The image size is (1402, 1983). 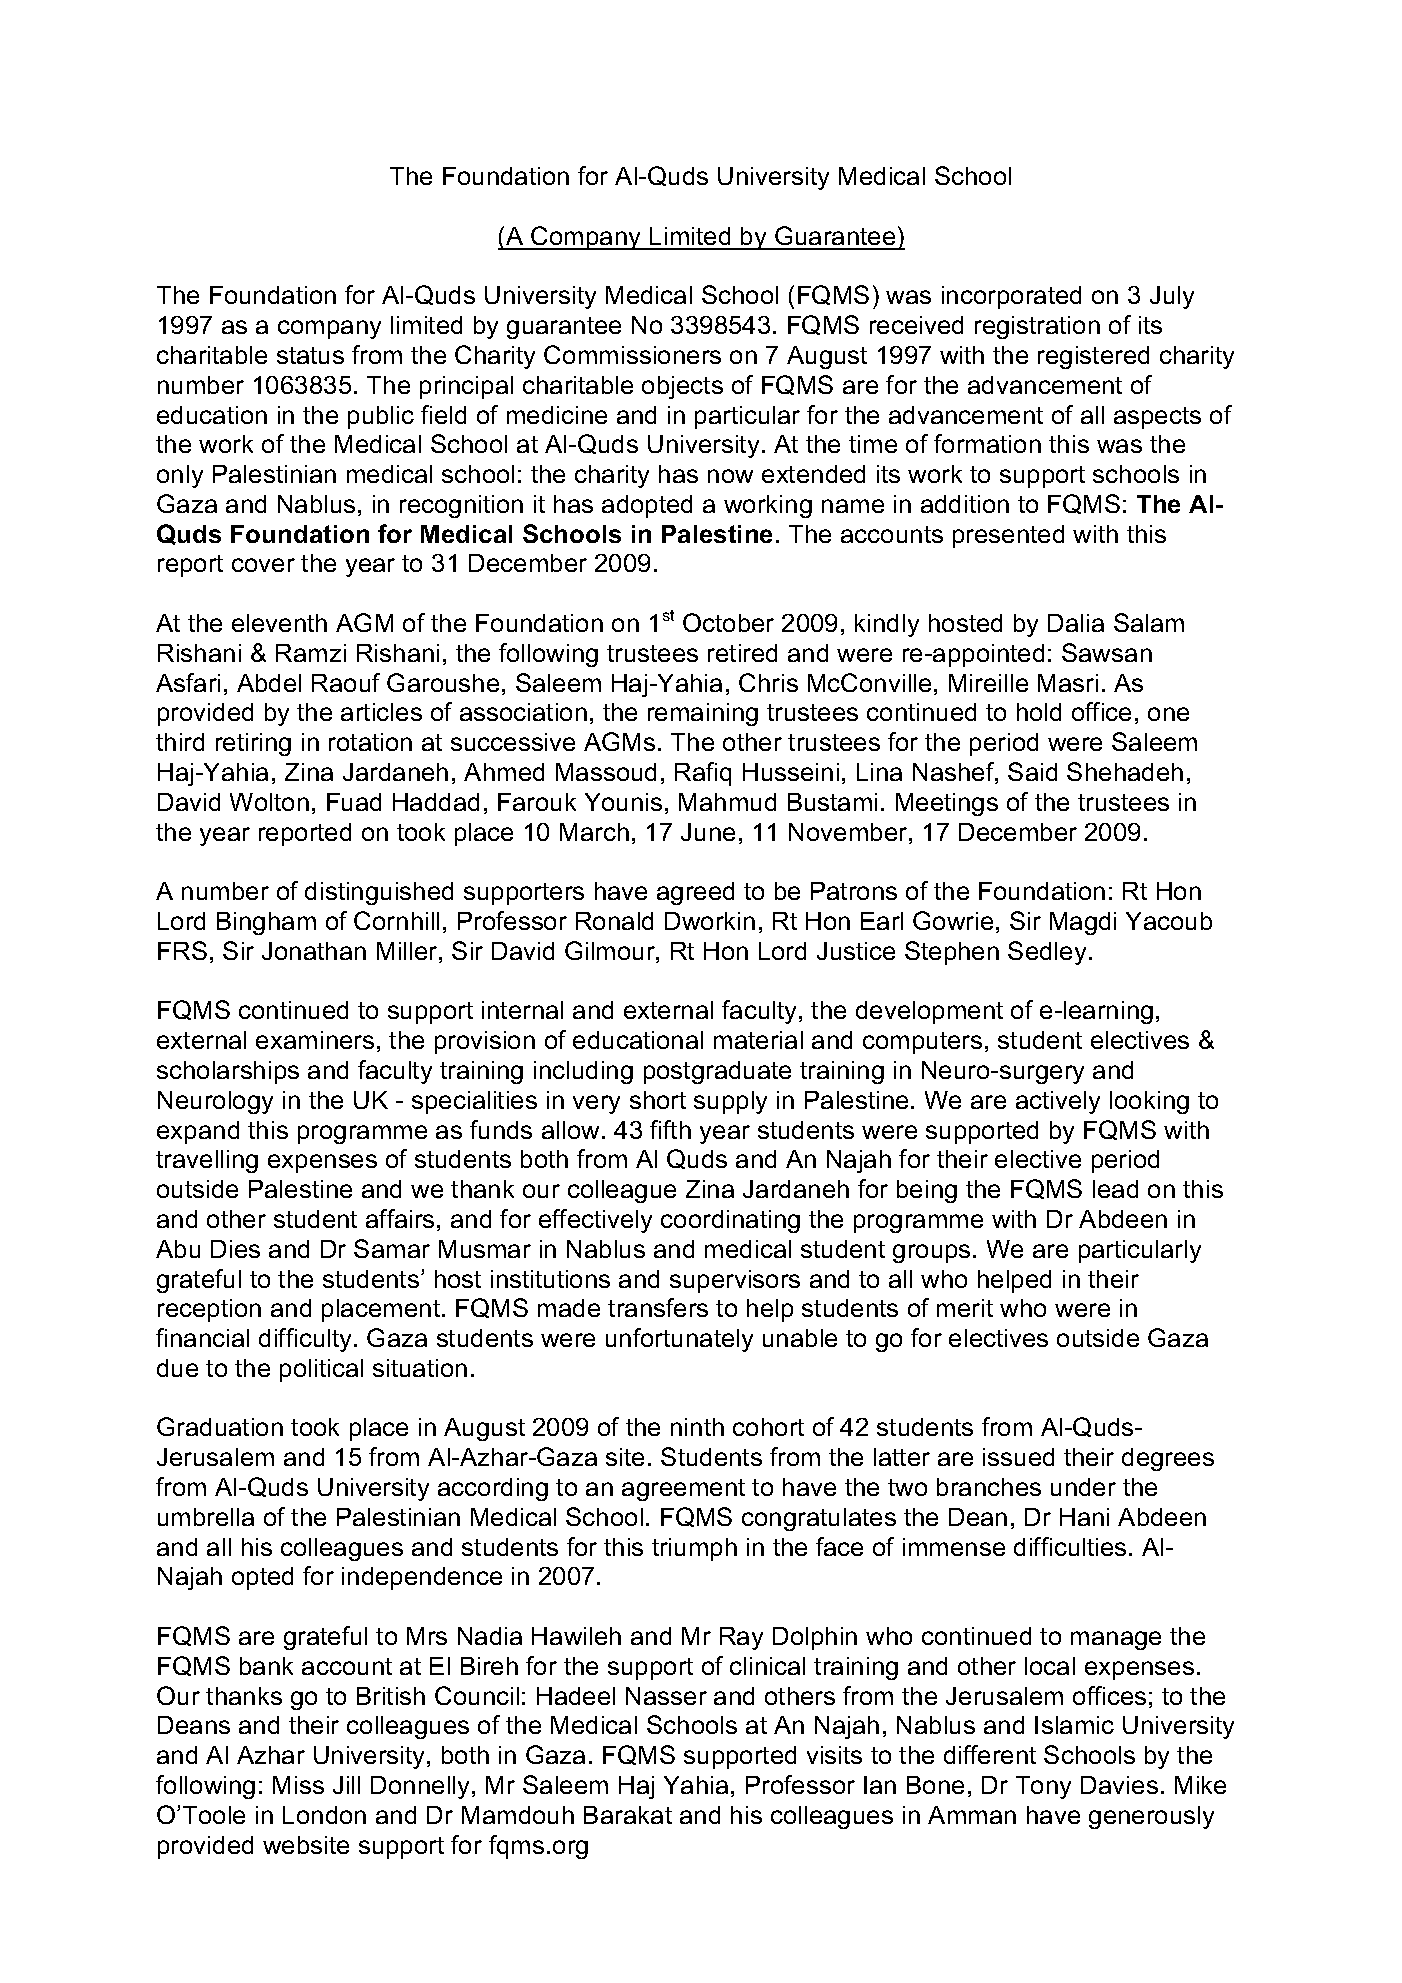 I want to click on issued, so click(x=1018, y=1457).
